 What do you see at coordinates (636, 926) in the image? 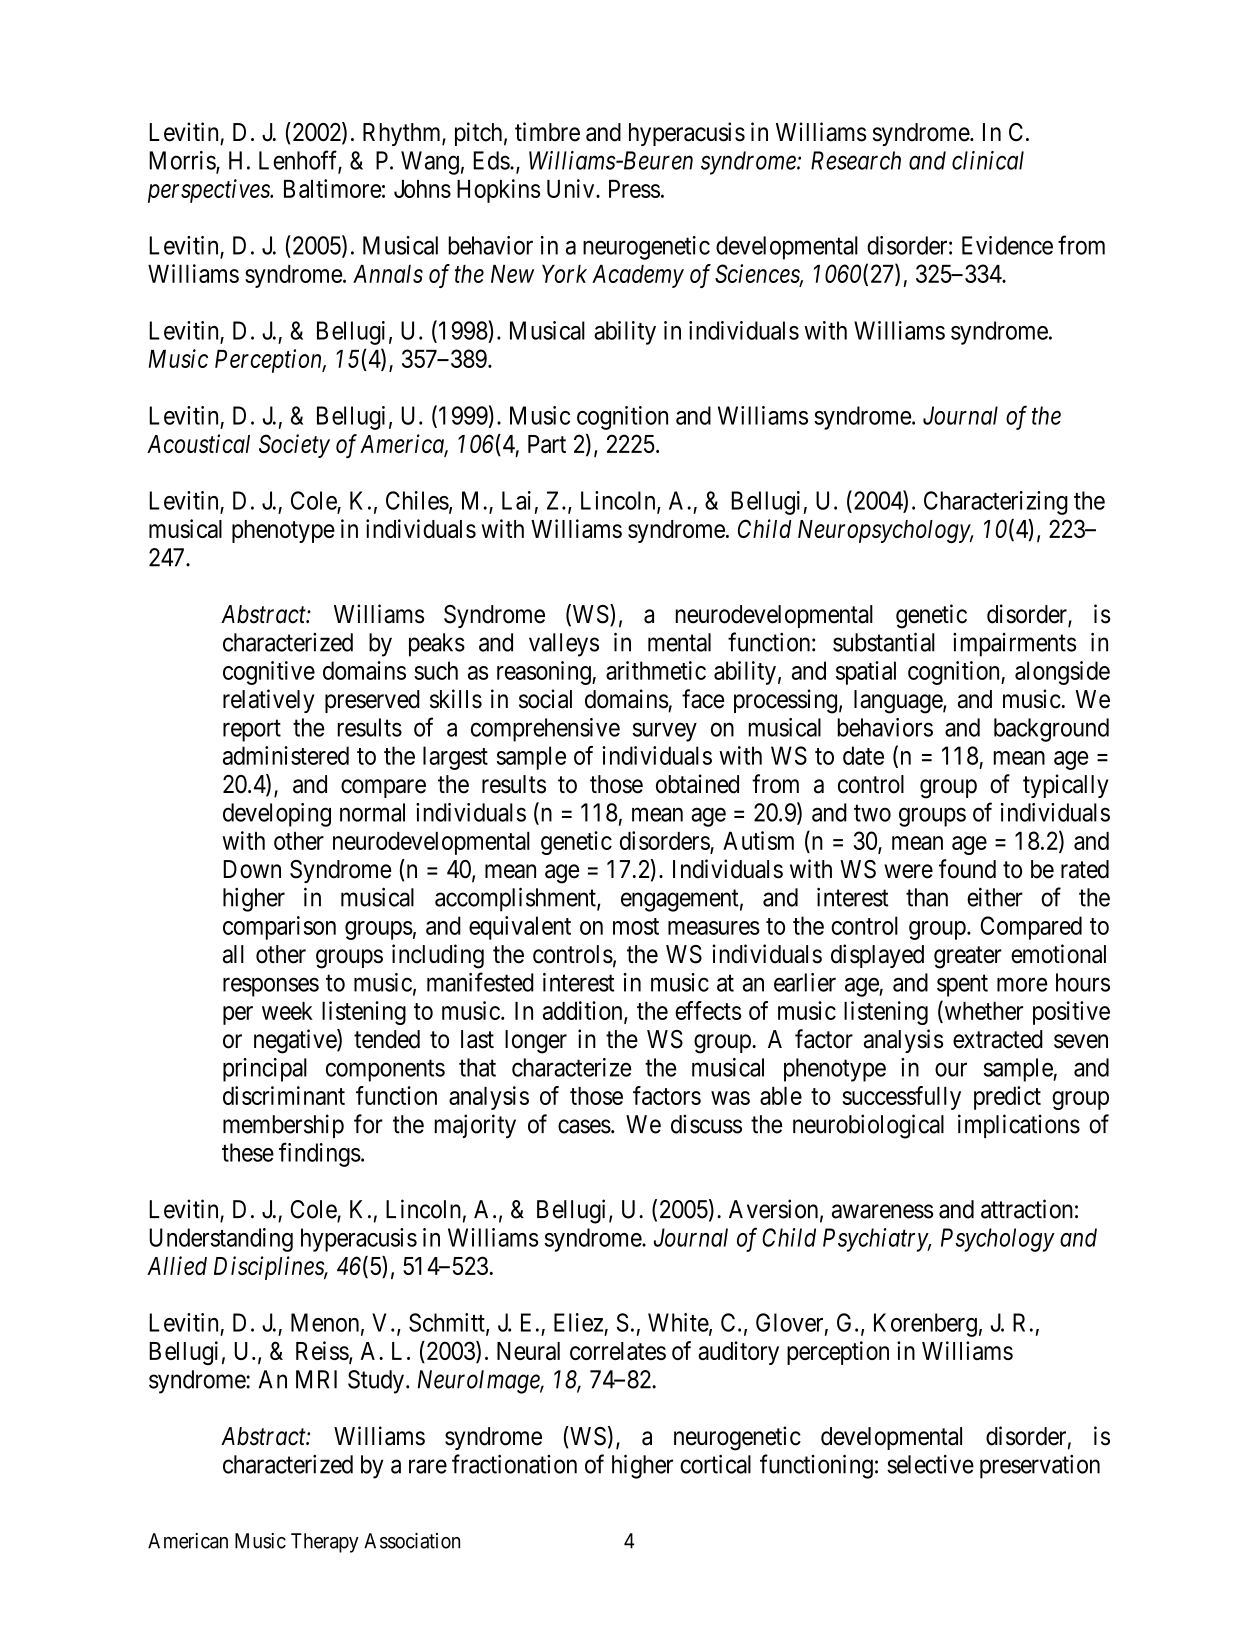
I see `most` at bounding box center [636, 926].
